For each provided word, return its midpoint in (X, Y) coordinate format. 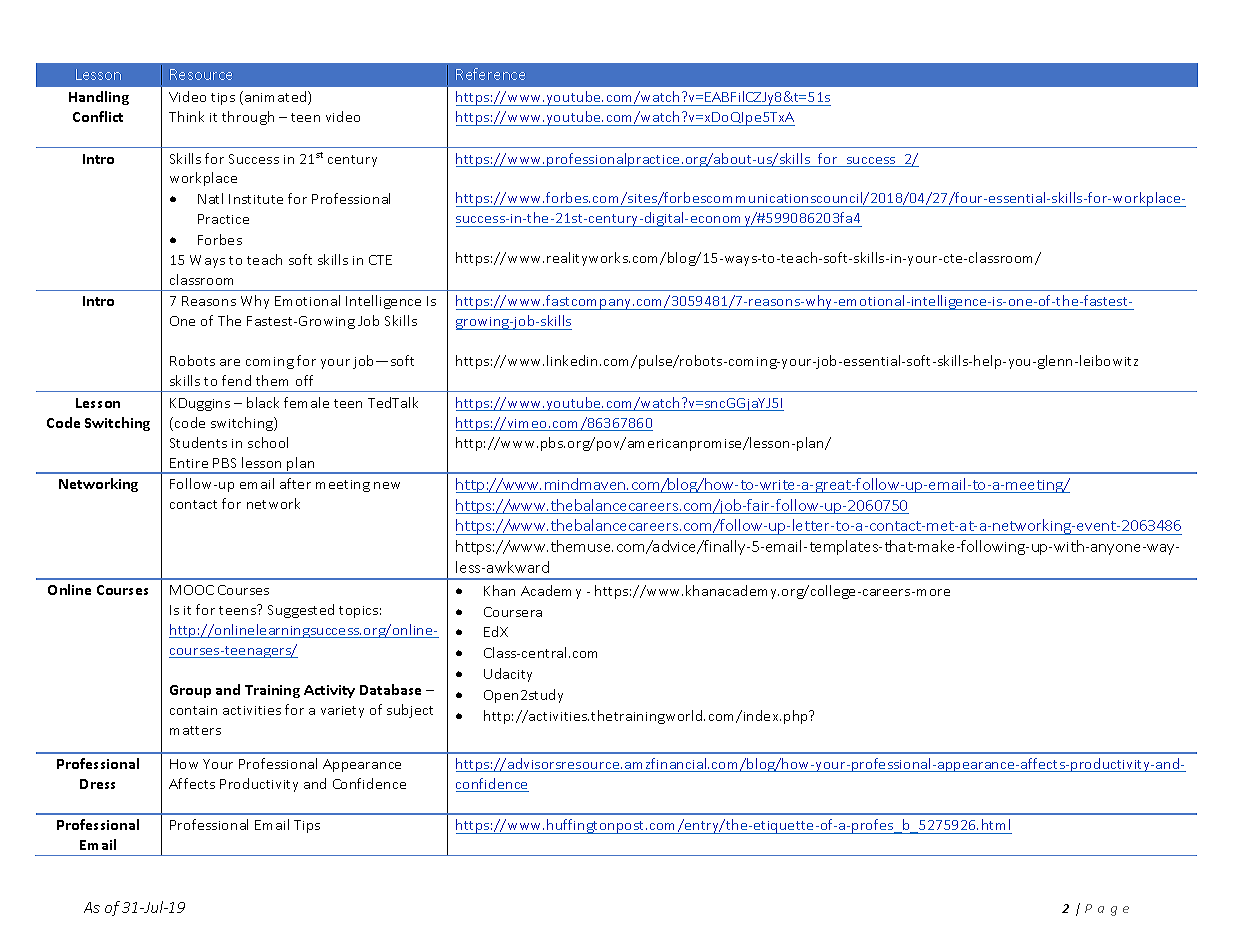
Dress (97, 784)
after (295, 483)
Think (186, 116)
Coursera (513, 612)
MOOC (192, 590)
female (306, 402)
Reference (490, 74)
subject (410, 711)
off (304, 380)
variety (342, 712)
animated (277, 98)
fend (236, 380)
